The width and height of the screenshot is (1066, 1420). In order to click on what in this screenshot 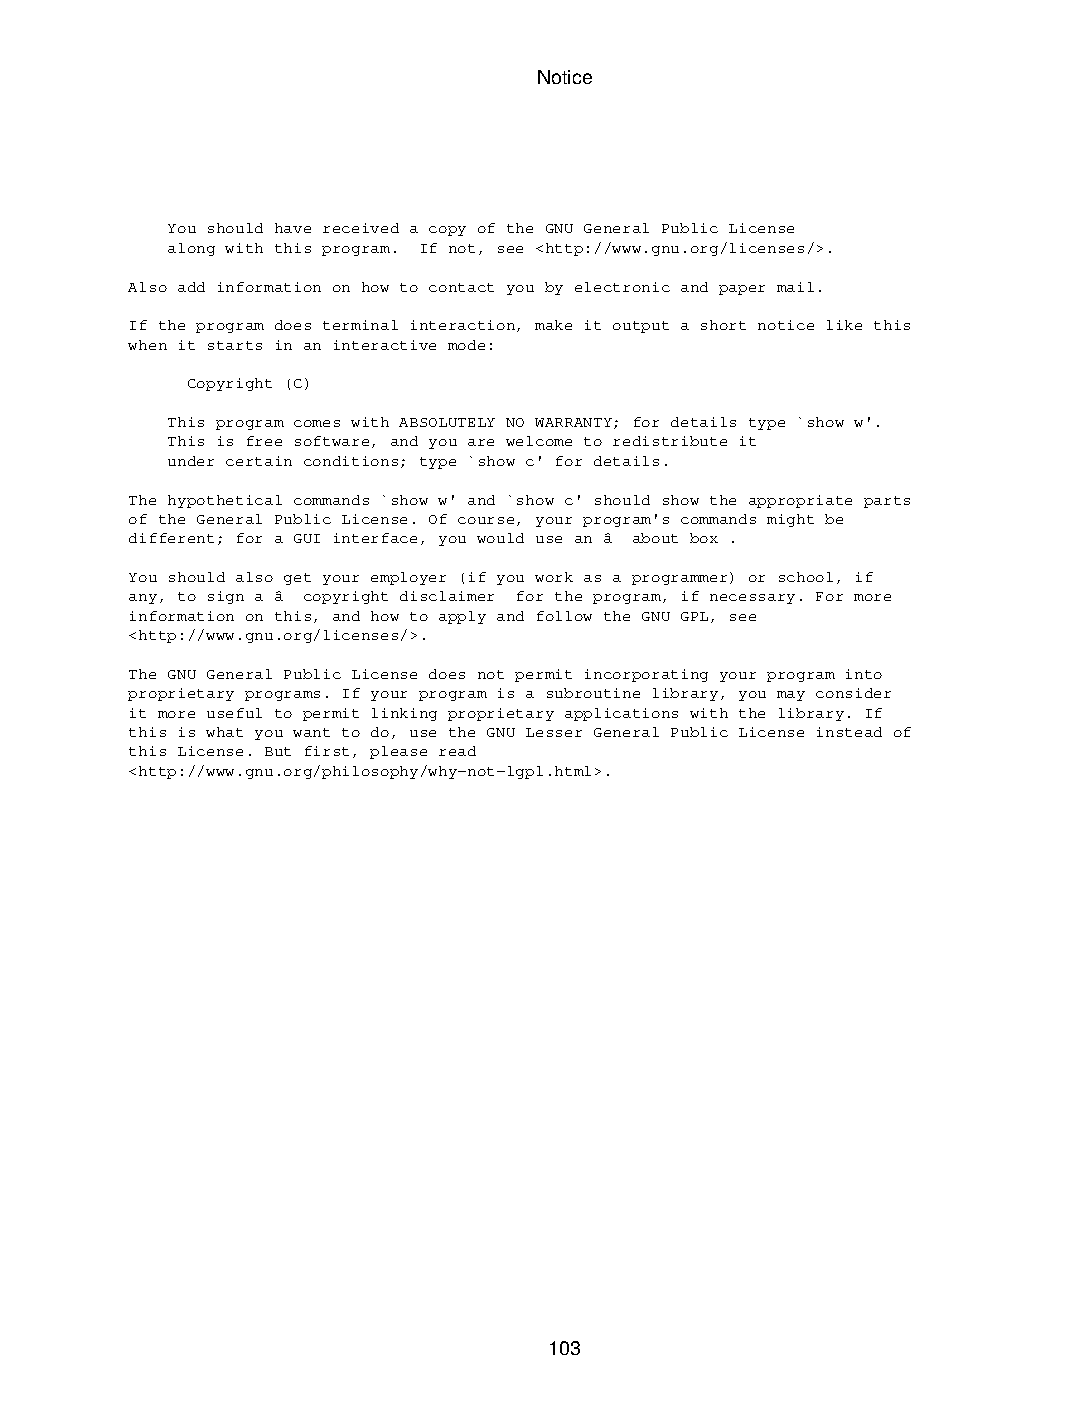, I will do `click(224, 732)`.
